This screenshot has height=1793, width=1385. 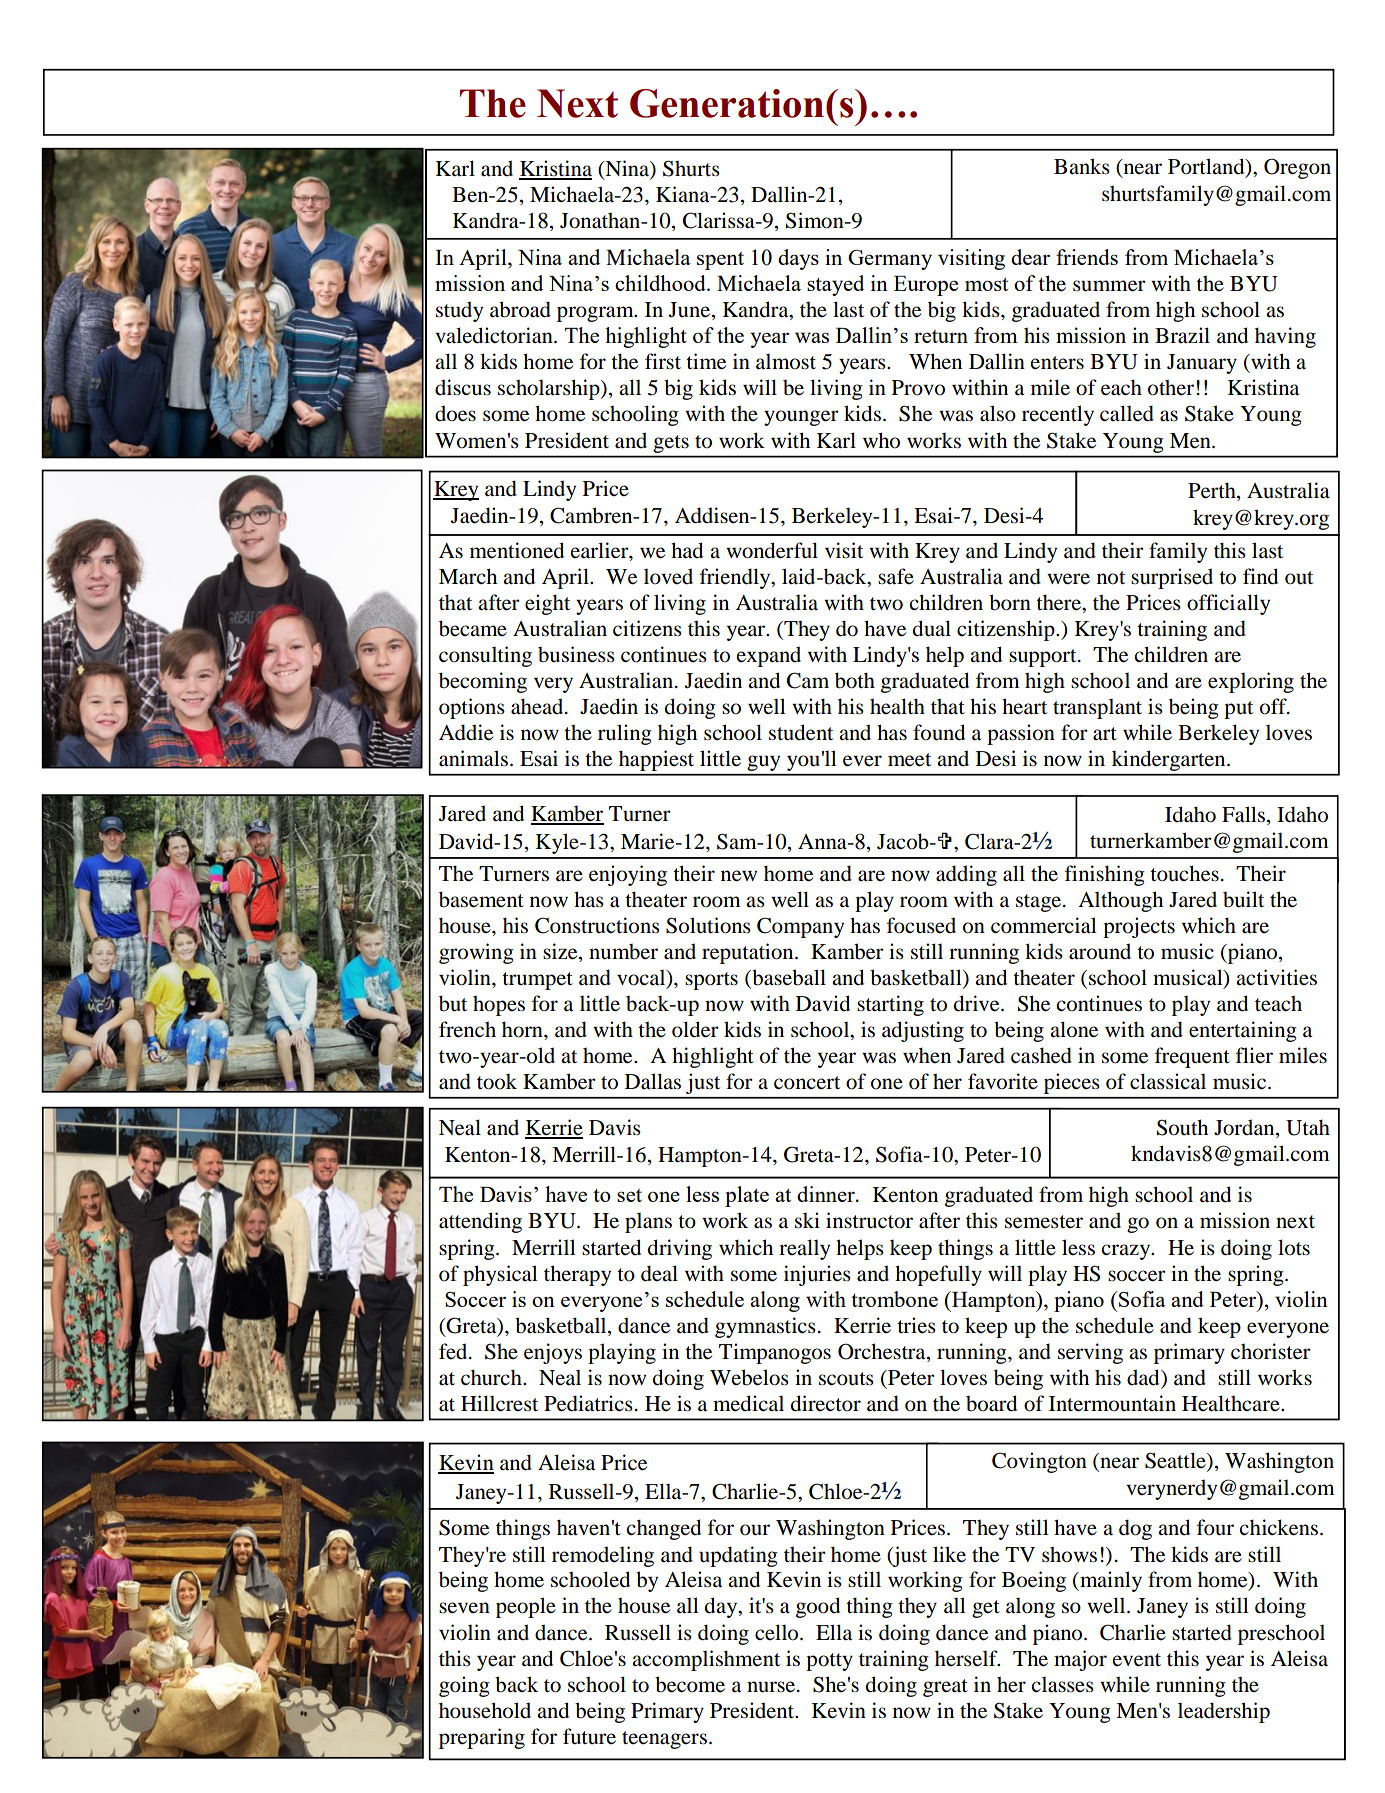 What do you see at coordinates (1207, 167) in the screenshot?
I see `Portland` at bounding box center [1207, 167].
